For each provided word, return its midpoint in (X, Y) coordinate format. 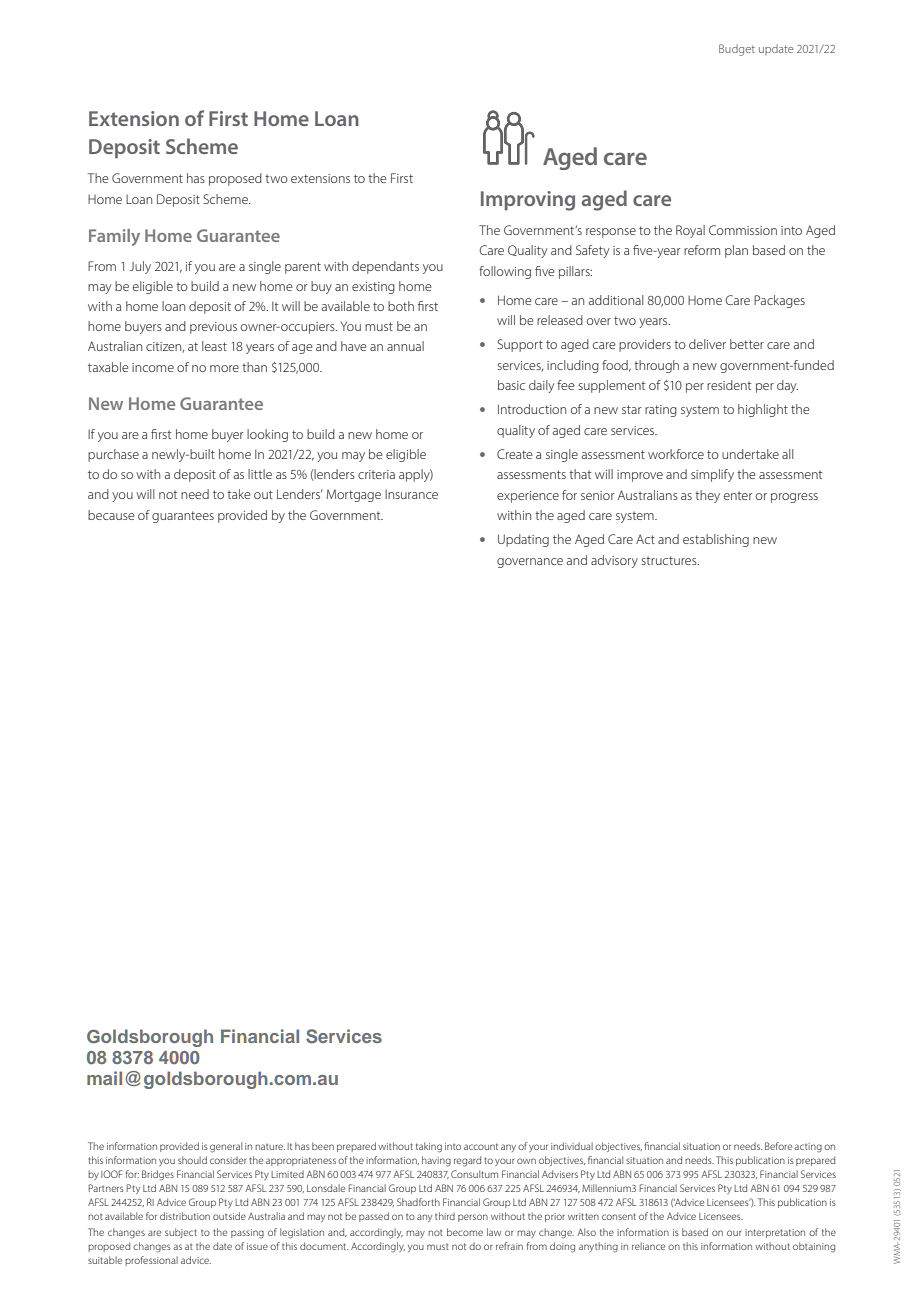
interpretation (775, 1233)
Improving (528, 201)
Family (114, 237)
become (465, 1232)
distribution (185, 1216)
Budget (737, 50)
